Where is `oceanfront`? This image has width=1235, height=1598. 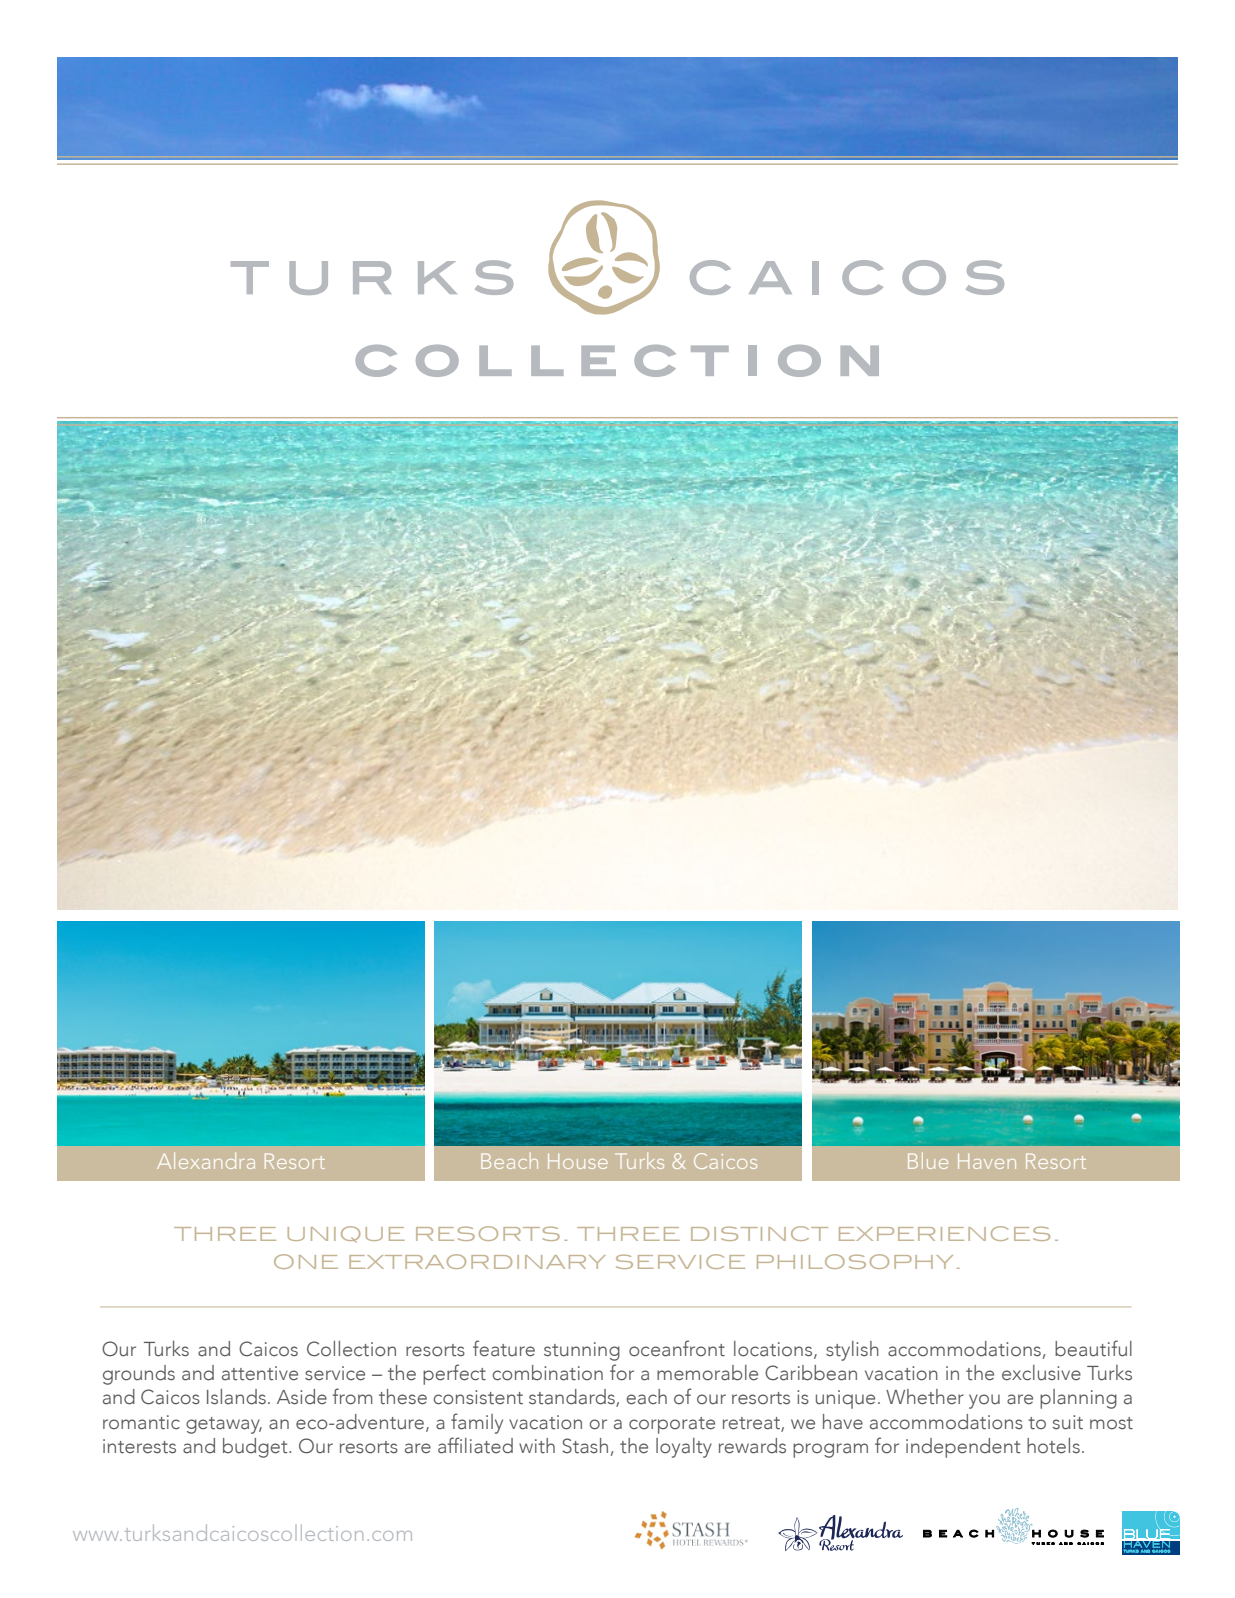 oceanfront is located at coordinates (677, 1348).
